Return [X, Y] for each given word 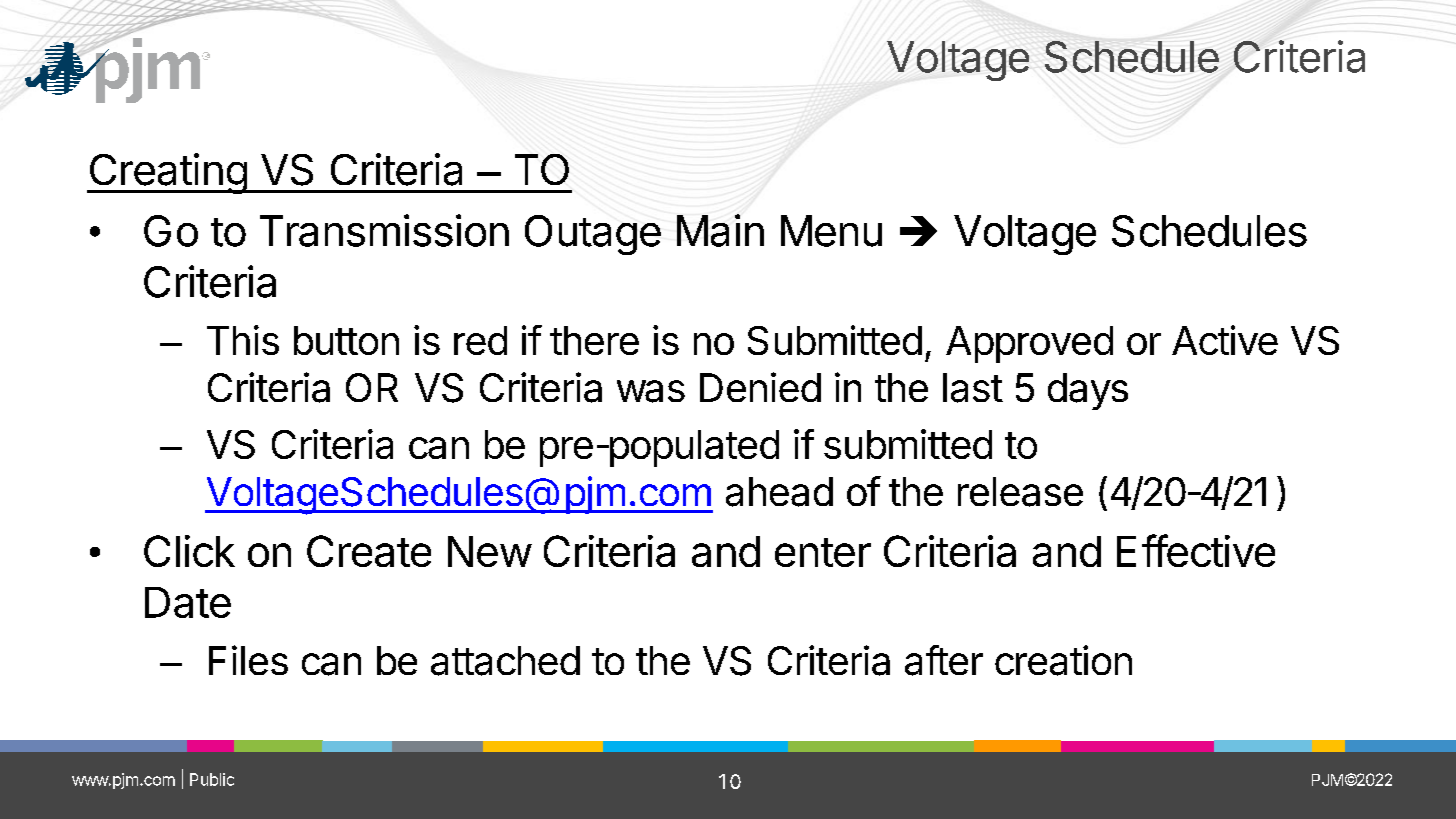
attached [505, 661]
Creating [167, 173]
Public [212, 779]
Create [369, 551]
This [243, 340]
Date [188, 602]
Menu [831, 231]
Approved [1029, 344]
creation [1063, 660]
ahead [779, 492]
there [594, 340]
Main [720, 230]
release [1020, 492]
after [944, 660]
